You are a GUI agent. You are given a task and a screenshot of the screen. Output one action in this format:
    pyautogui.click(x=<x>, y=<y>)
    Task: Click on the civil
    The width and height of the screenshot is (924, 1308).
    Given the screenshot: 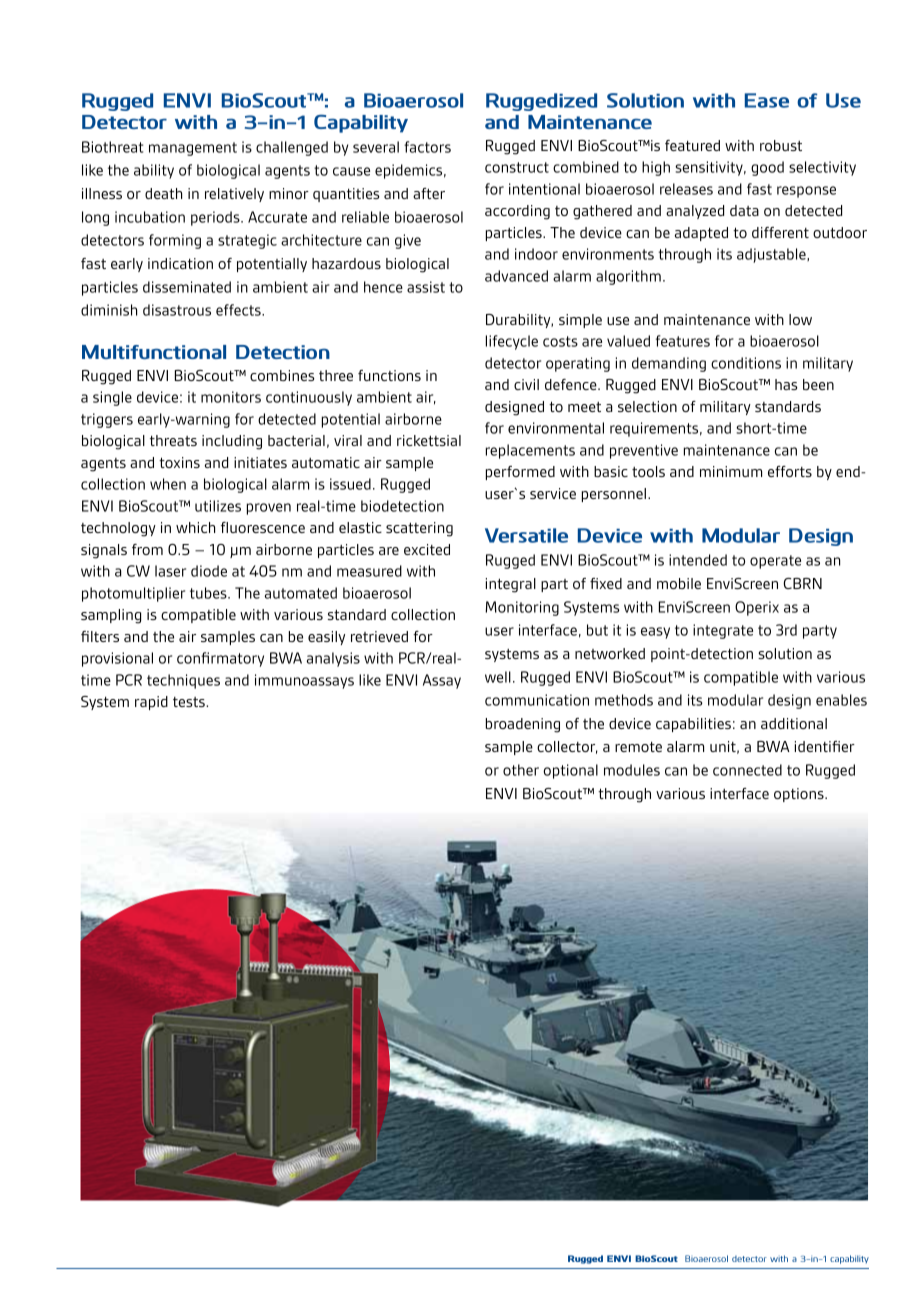 What is the action you would take?
    pyautogui.click(x=526, y=384)
